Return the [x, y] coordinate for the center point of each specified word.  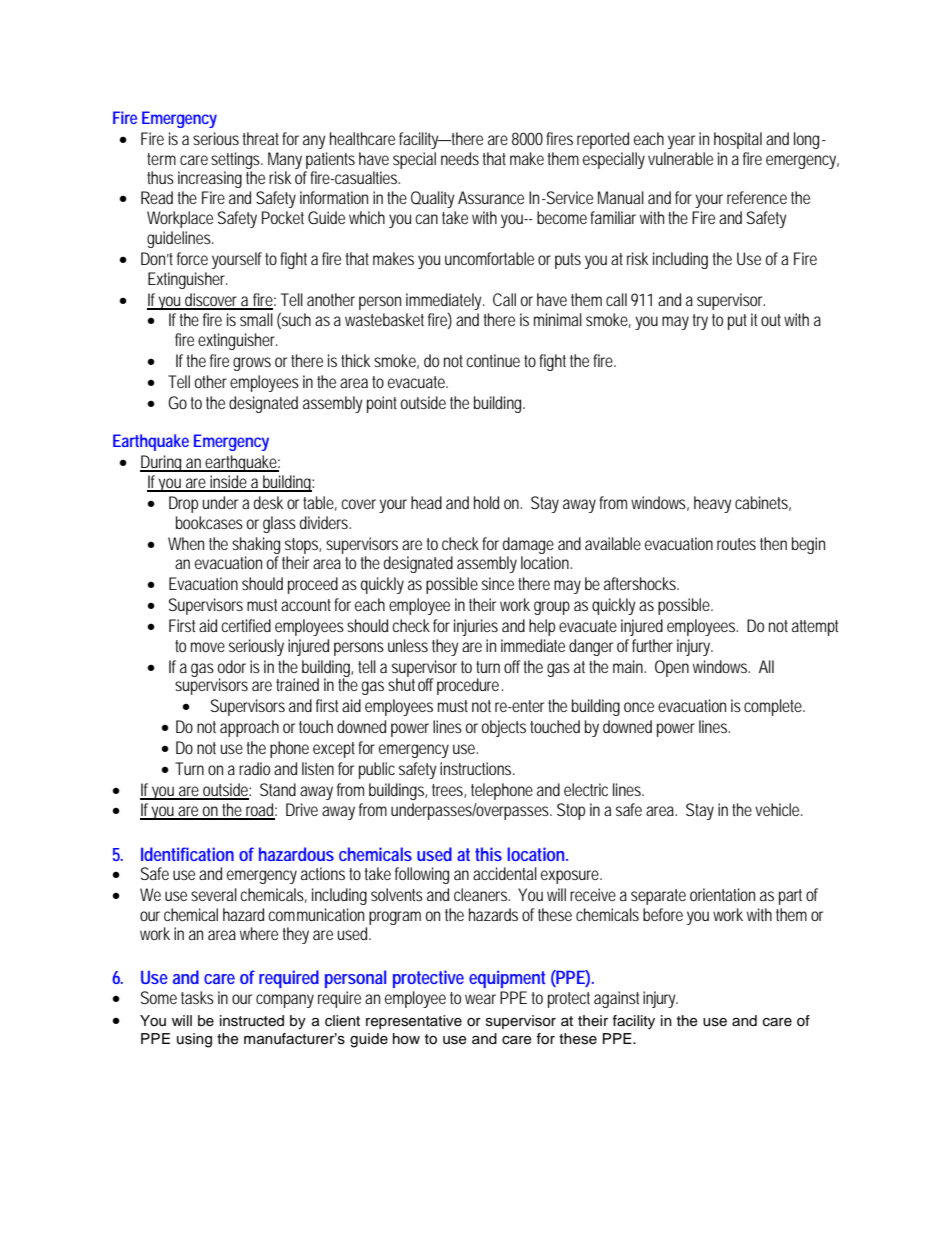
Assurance [491, 197]
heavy [713, 504]
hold [486, 502]
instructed [252, 1021]
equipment [507, 979]
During [163, 463]
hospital [738, 140]
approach [249, 728]
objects [504, 728]
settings [237, 160]
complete [774, 707]
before [663, 914]
